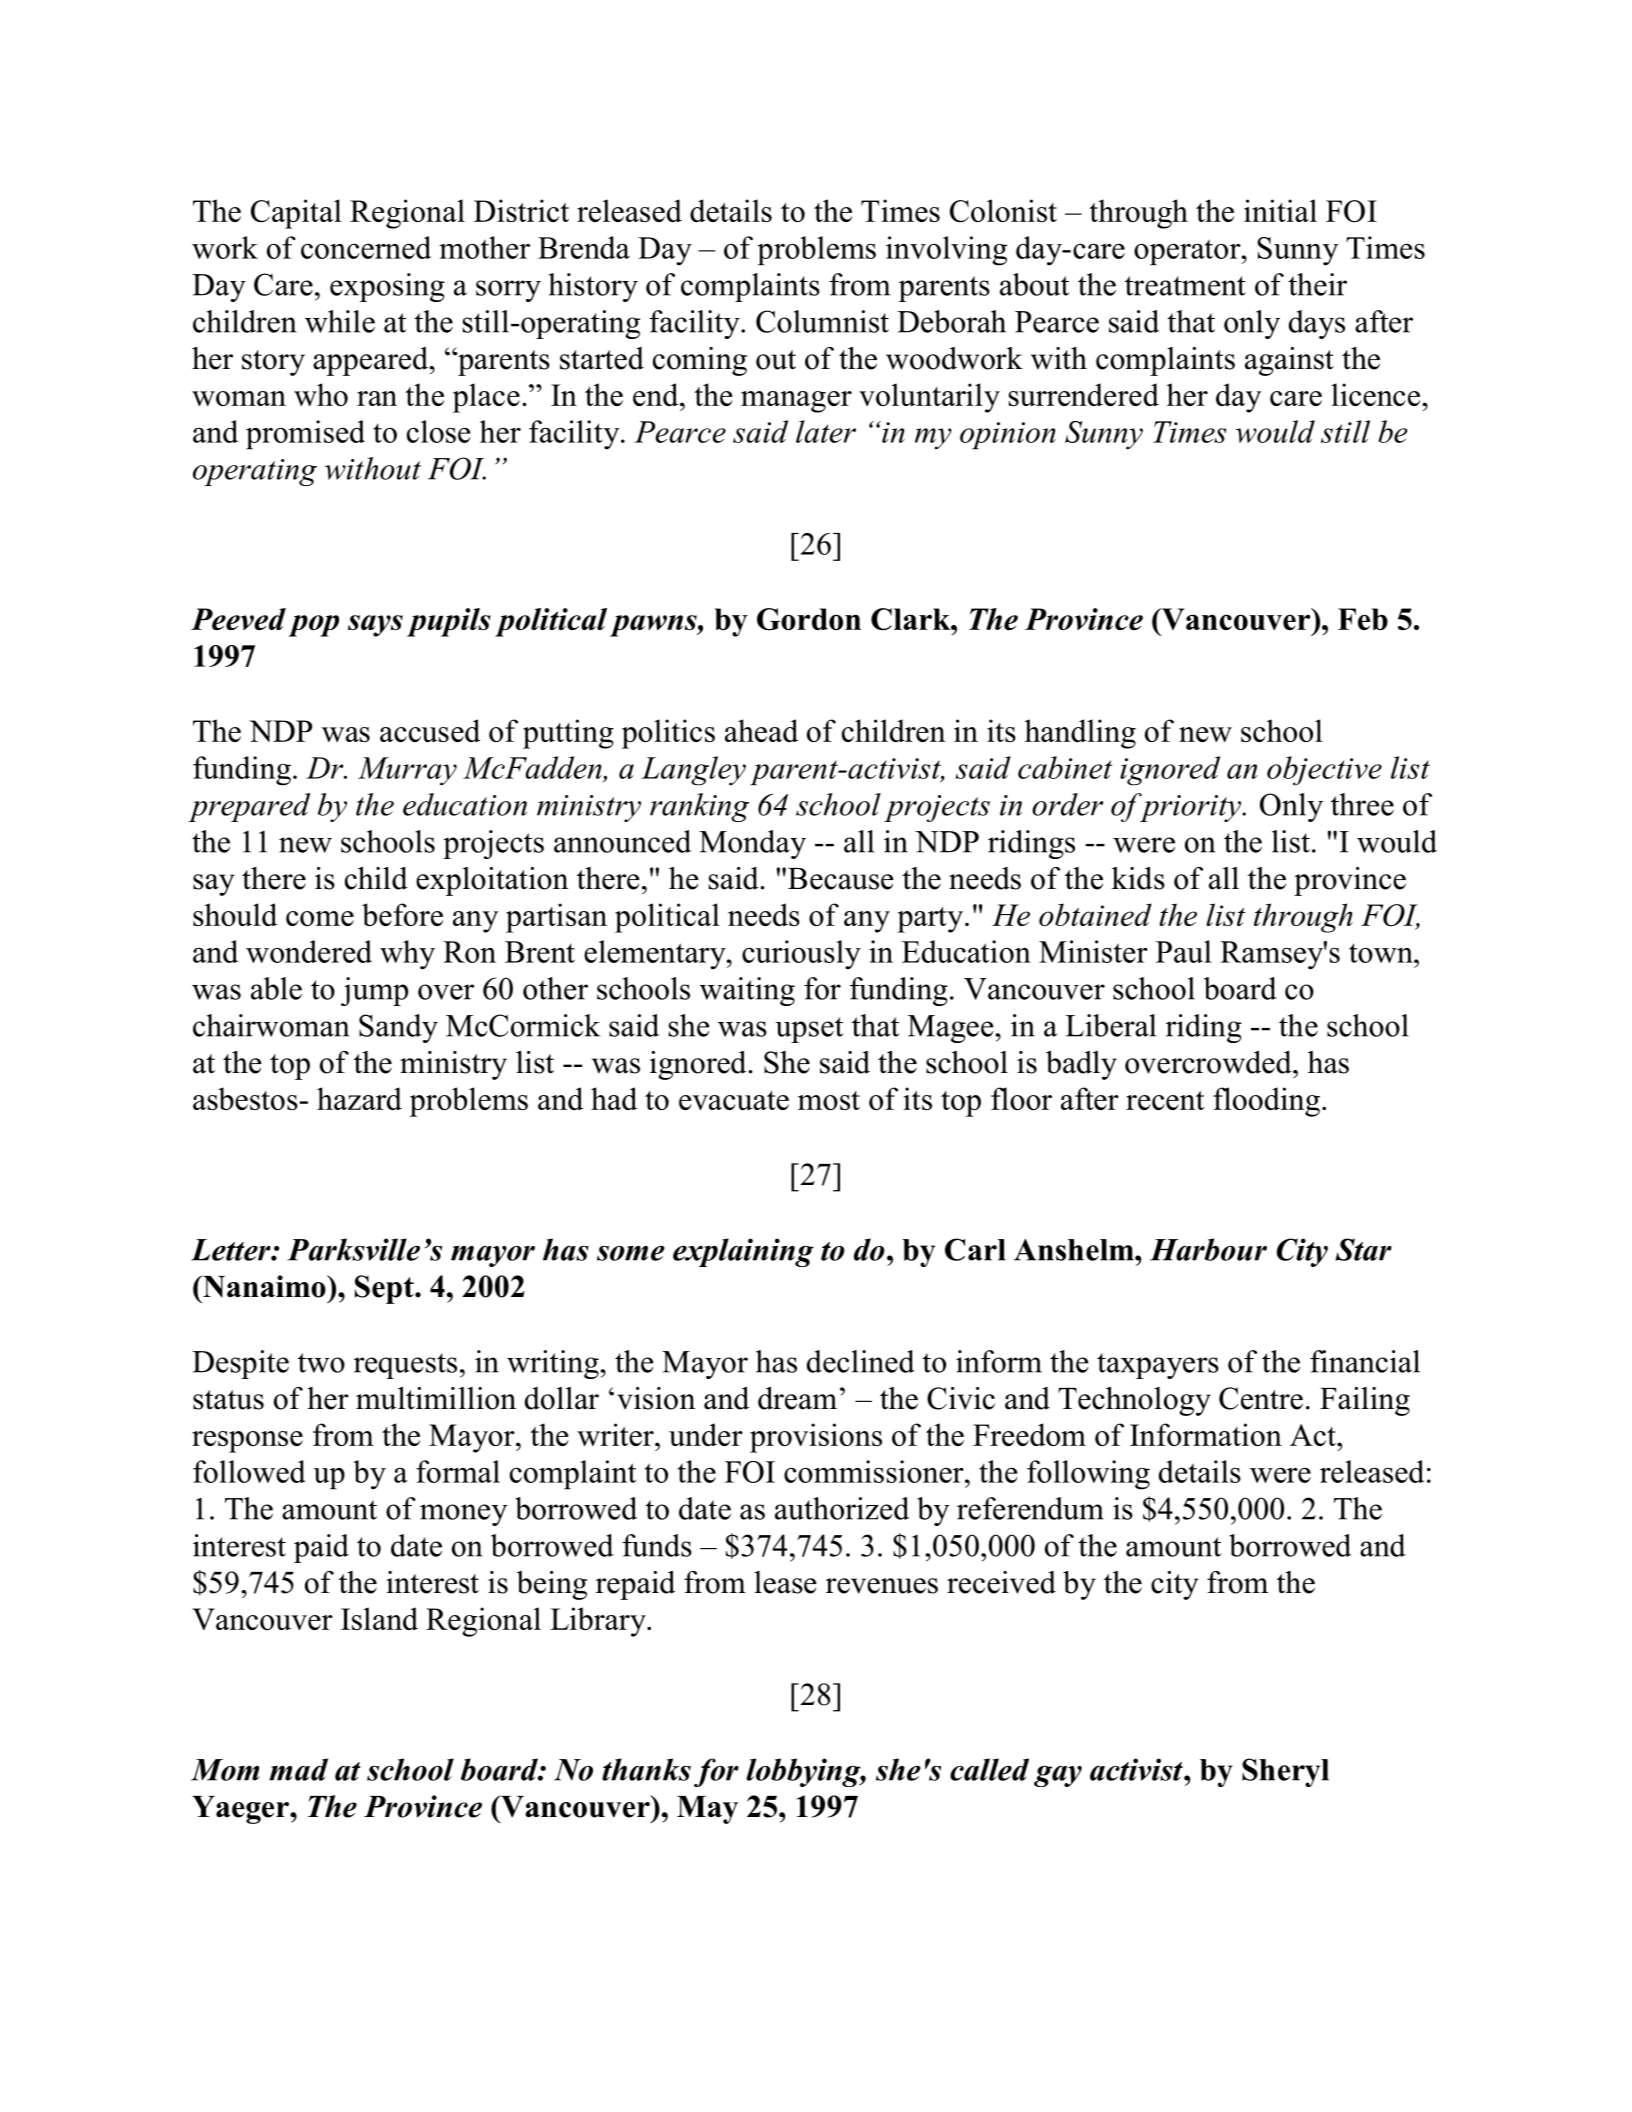  I want to click on treatment, so click(1185, 286).
